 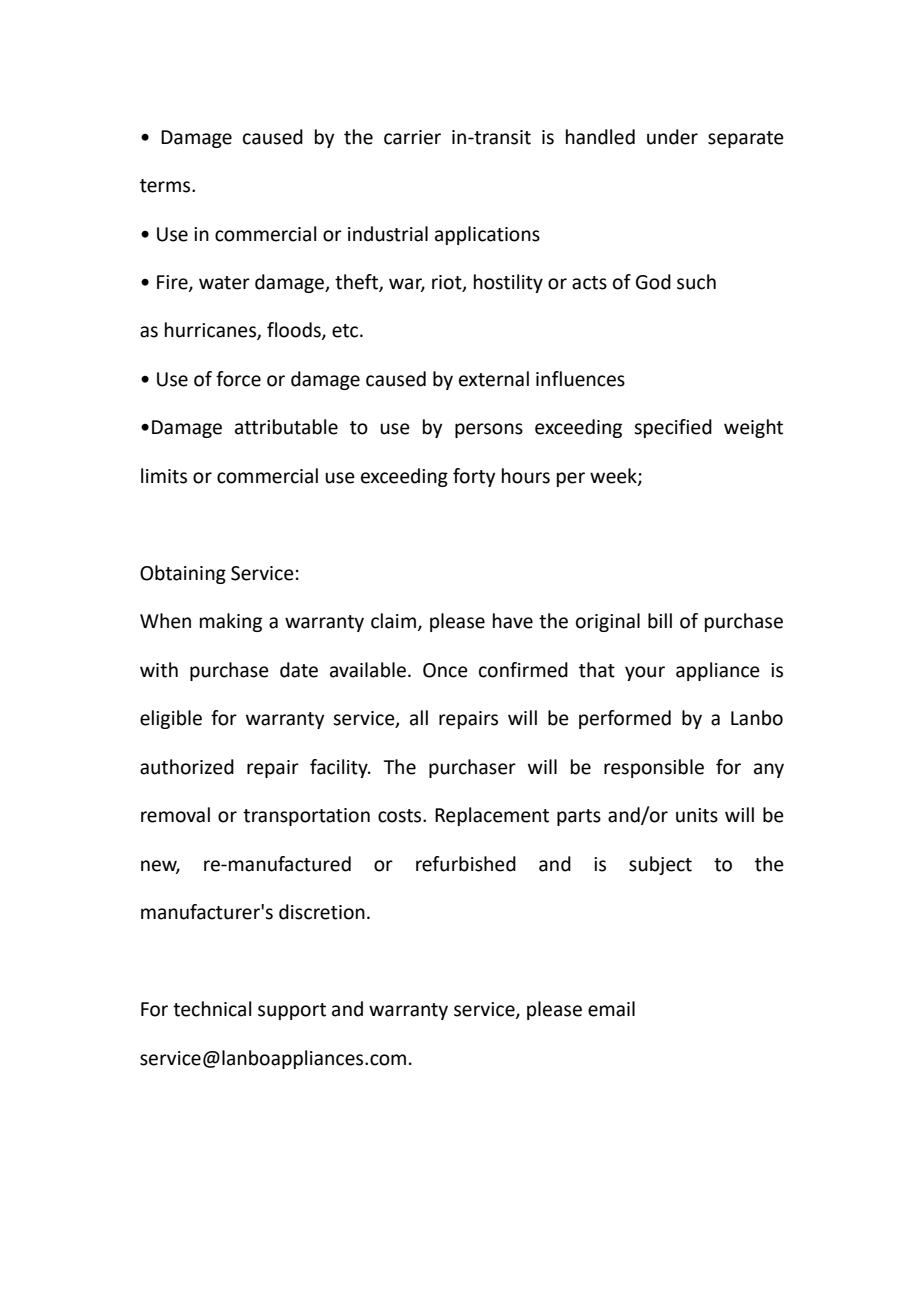 What do you see at coordinates (492, 816) in the screenshot?
I see `Replacement` at bounding box center [492, 816].
